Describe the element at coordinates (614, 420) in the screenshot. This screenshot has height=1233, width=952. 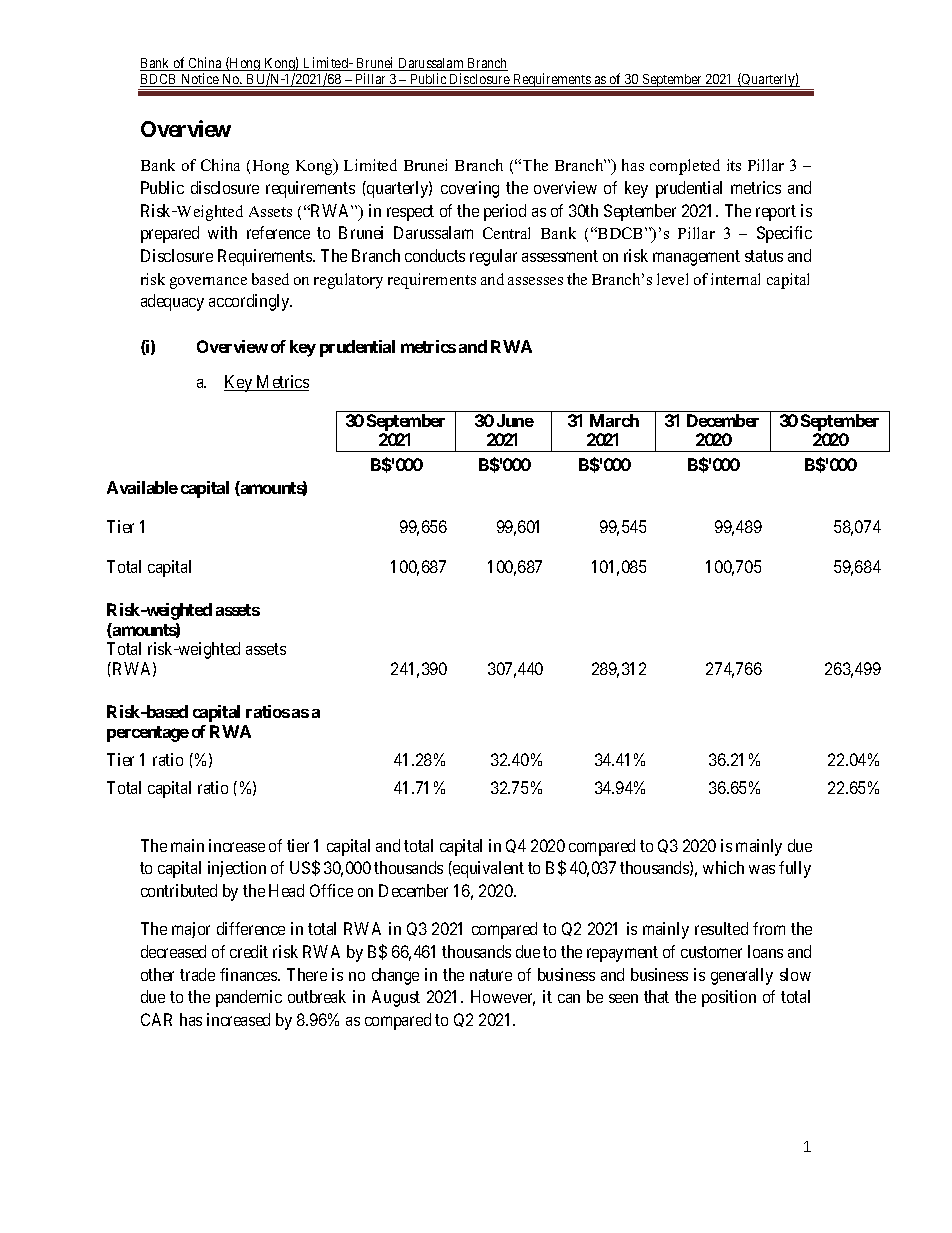
I see `March` at that location.
